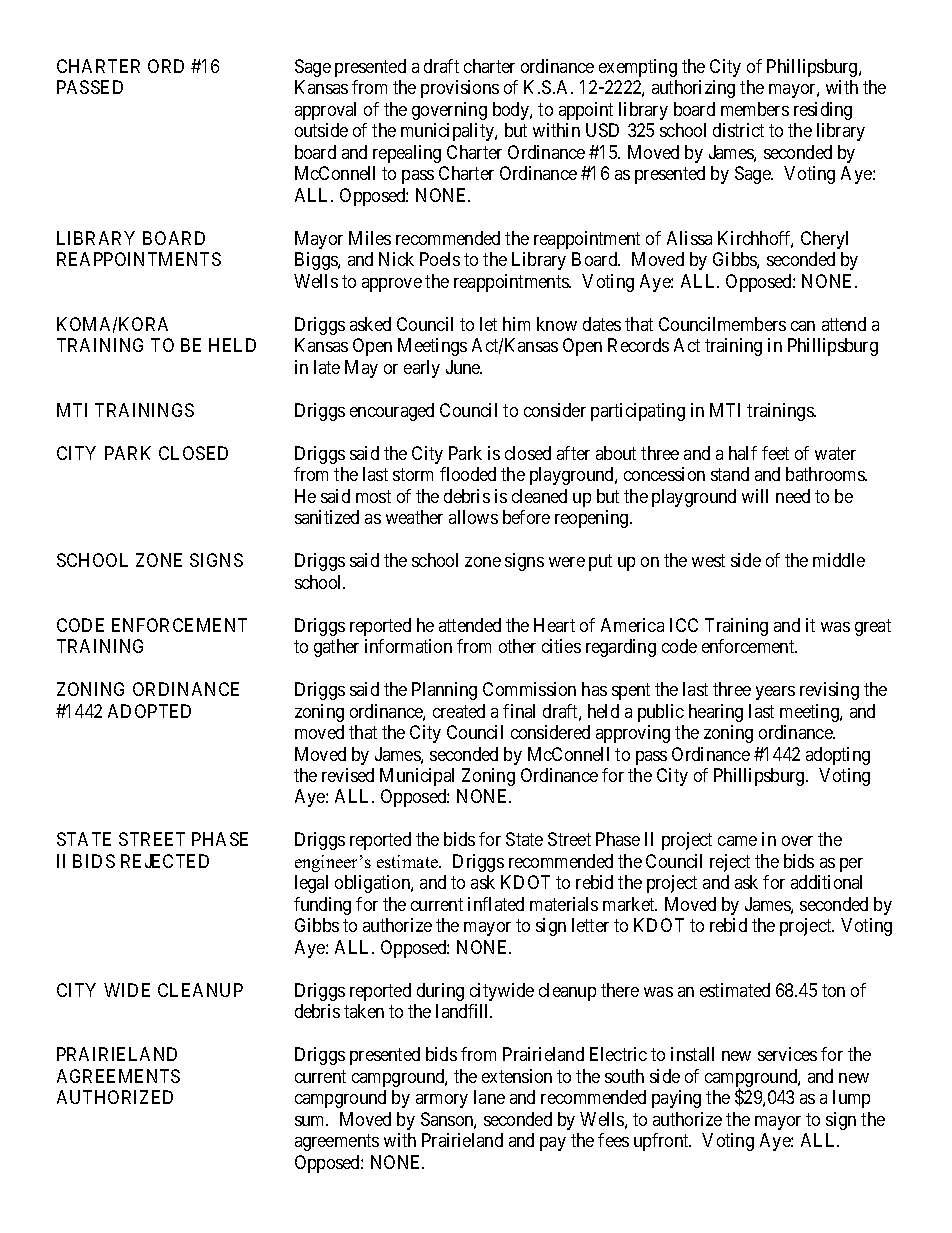 The height and width of the document is (1233, 952). Describe the element at coordinates (327, 517) in the document. I see `sanitized` at that location.
